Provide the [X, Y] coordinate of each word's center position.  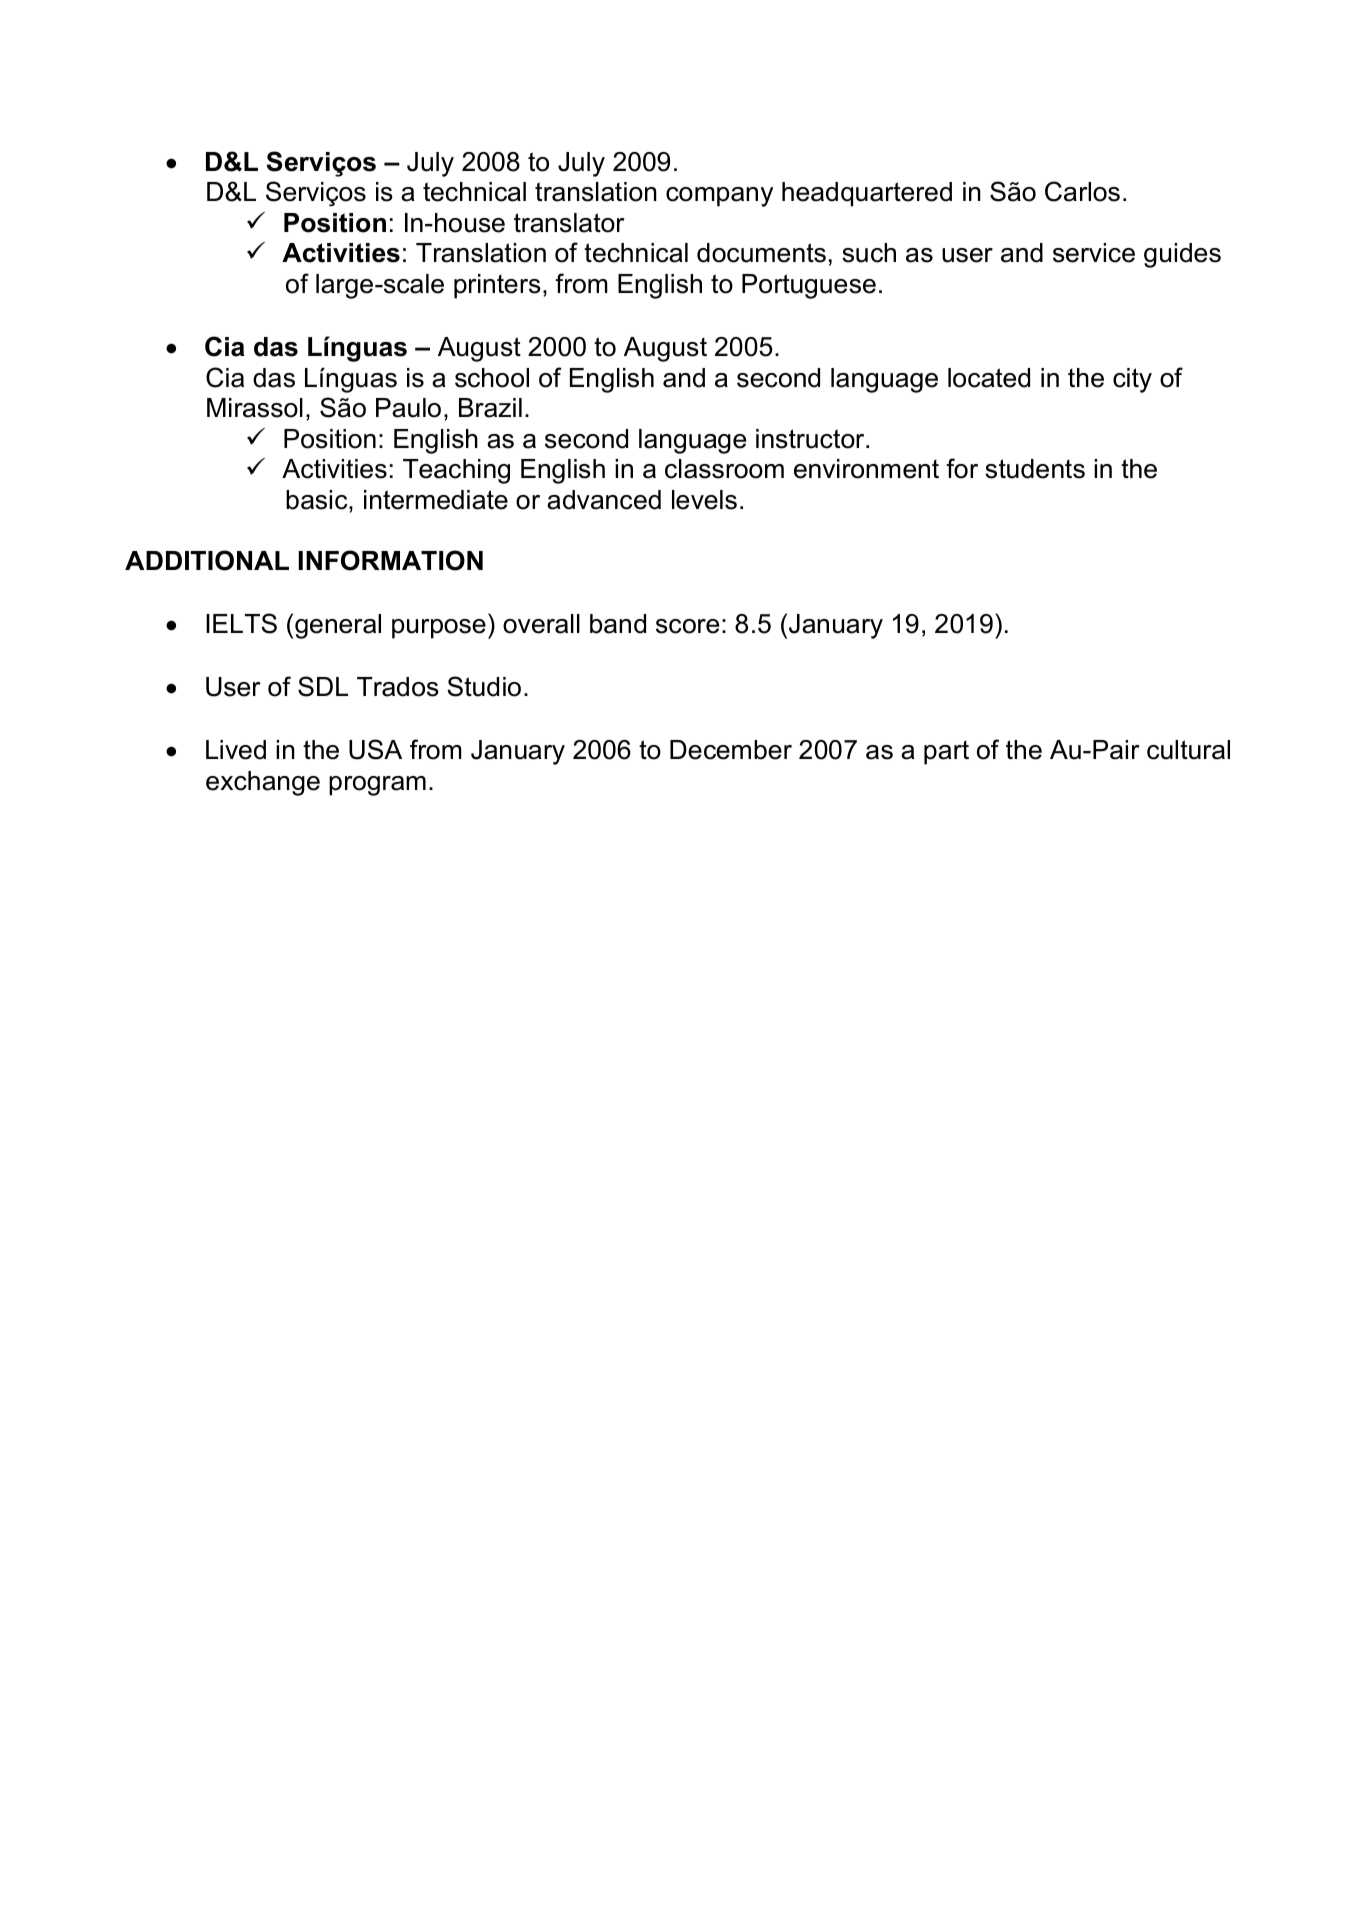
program [377, 786]
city [1132, 380]
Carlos [1082, 191]
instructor [811, 439]
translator [569, 223]
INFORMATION [391, 560]
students [1035, 469]
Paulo [408, 408]
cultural [1188, 750]
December [731, 750]
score [687, 626]
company [719, 197]
